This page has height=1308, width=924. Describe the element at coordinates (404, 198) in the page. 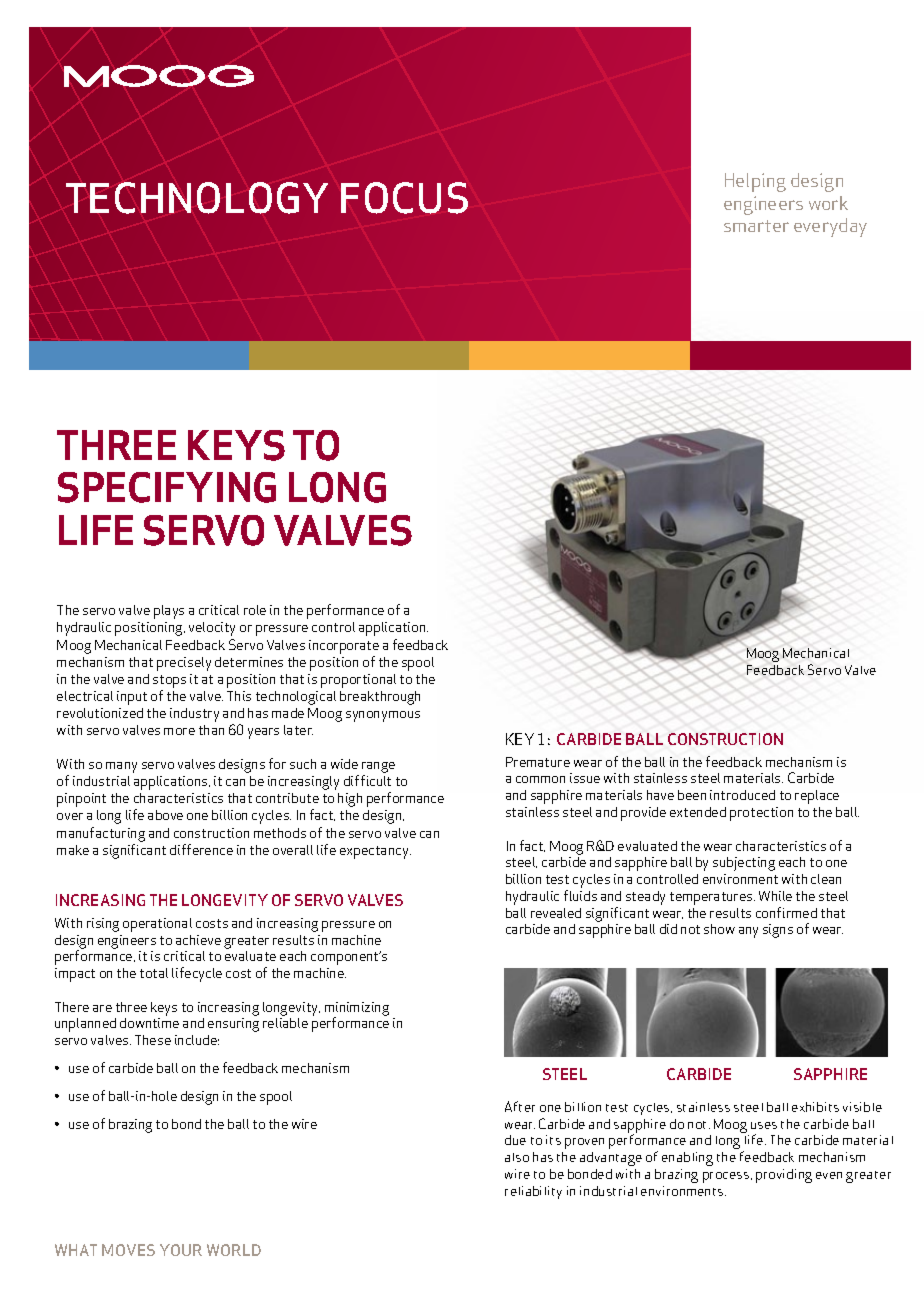

I see `FOCUS` at that location.
